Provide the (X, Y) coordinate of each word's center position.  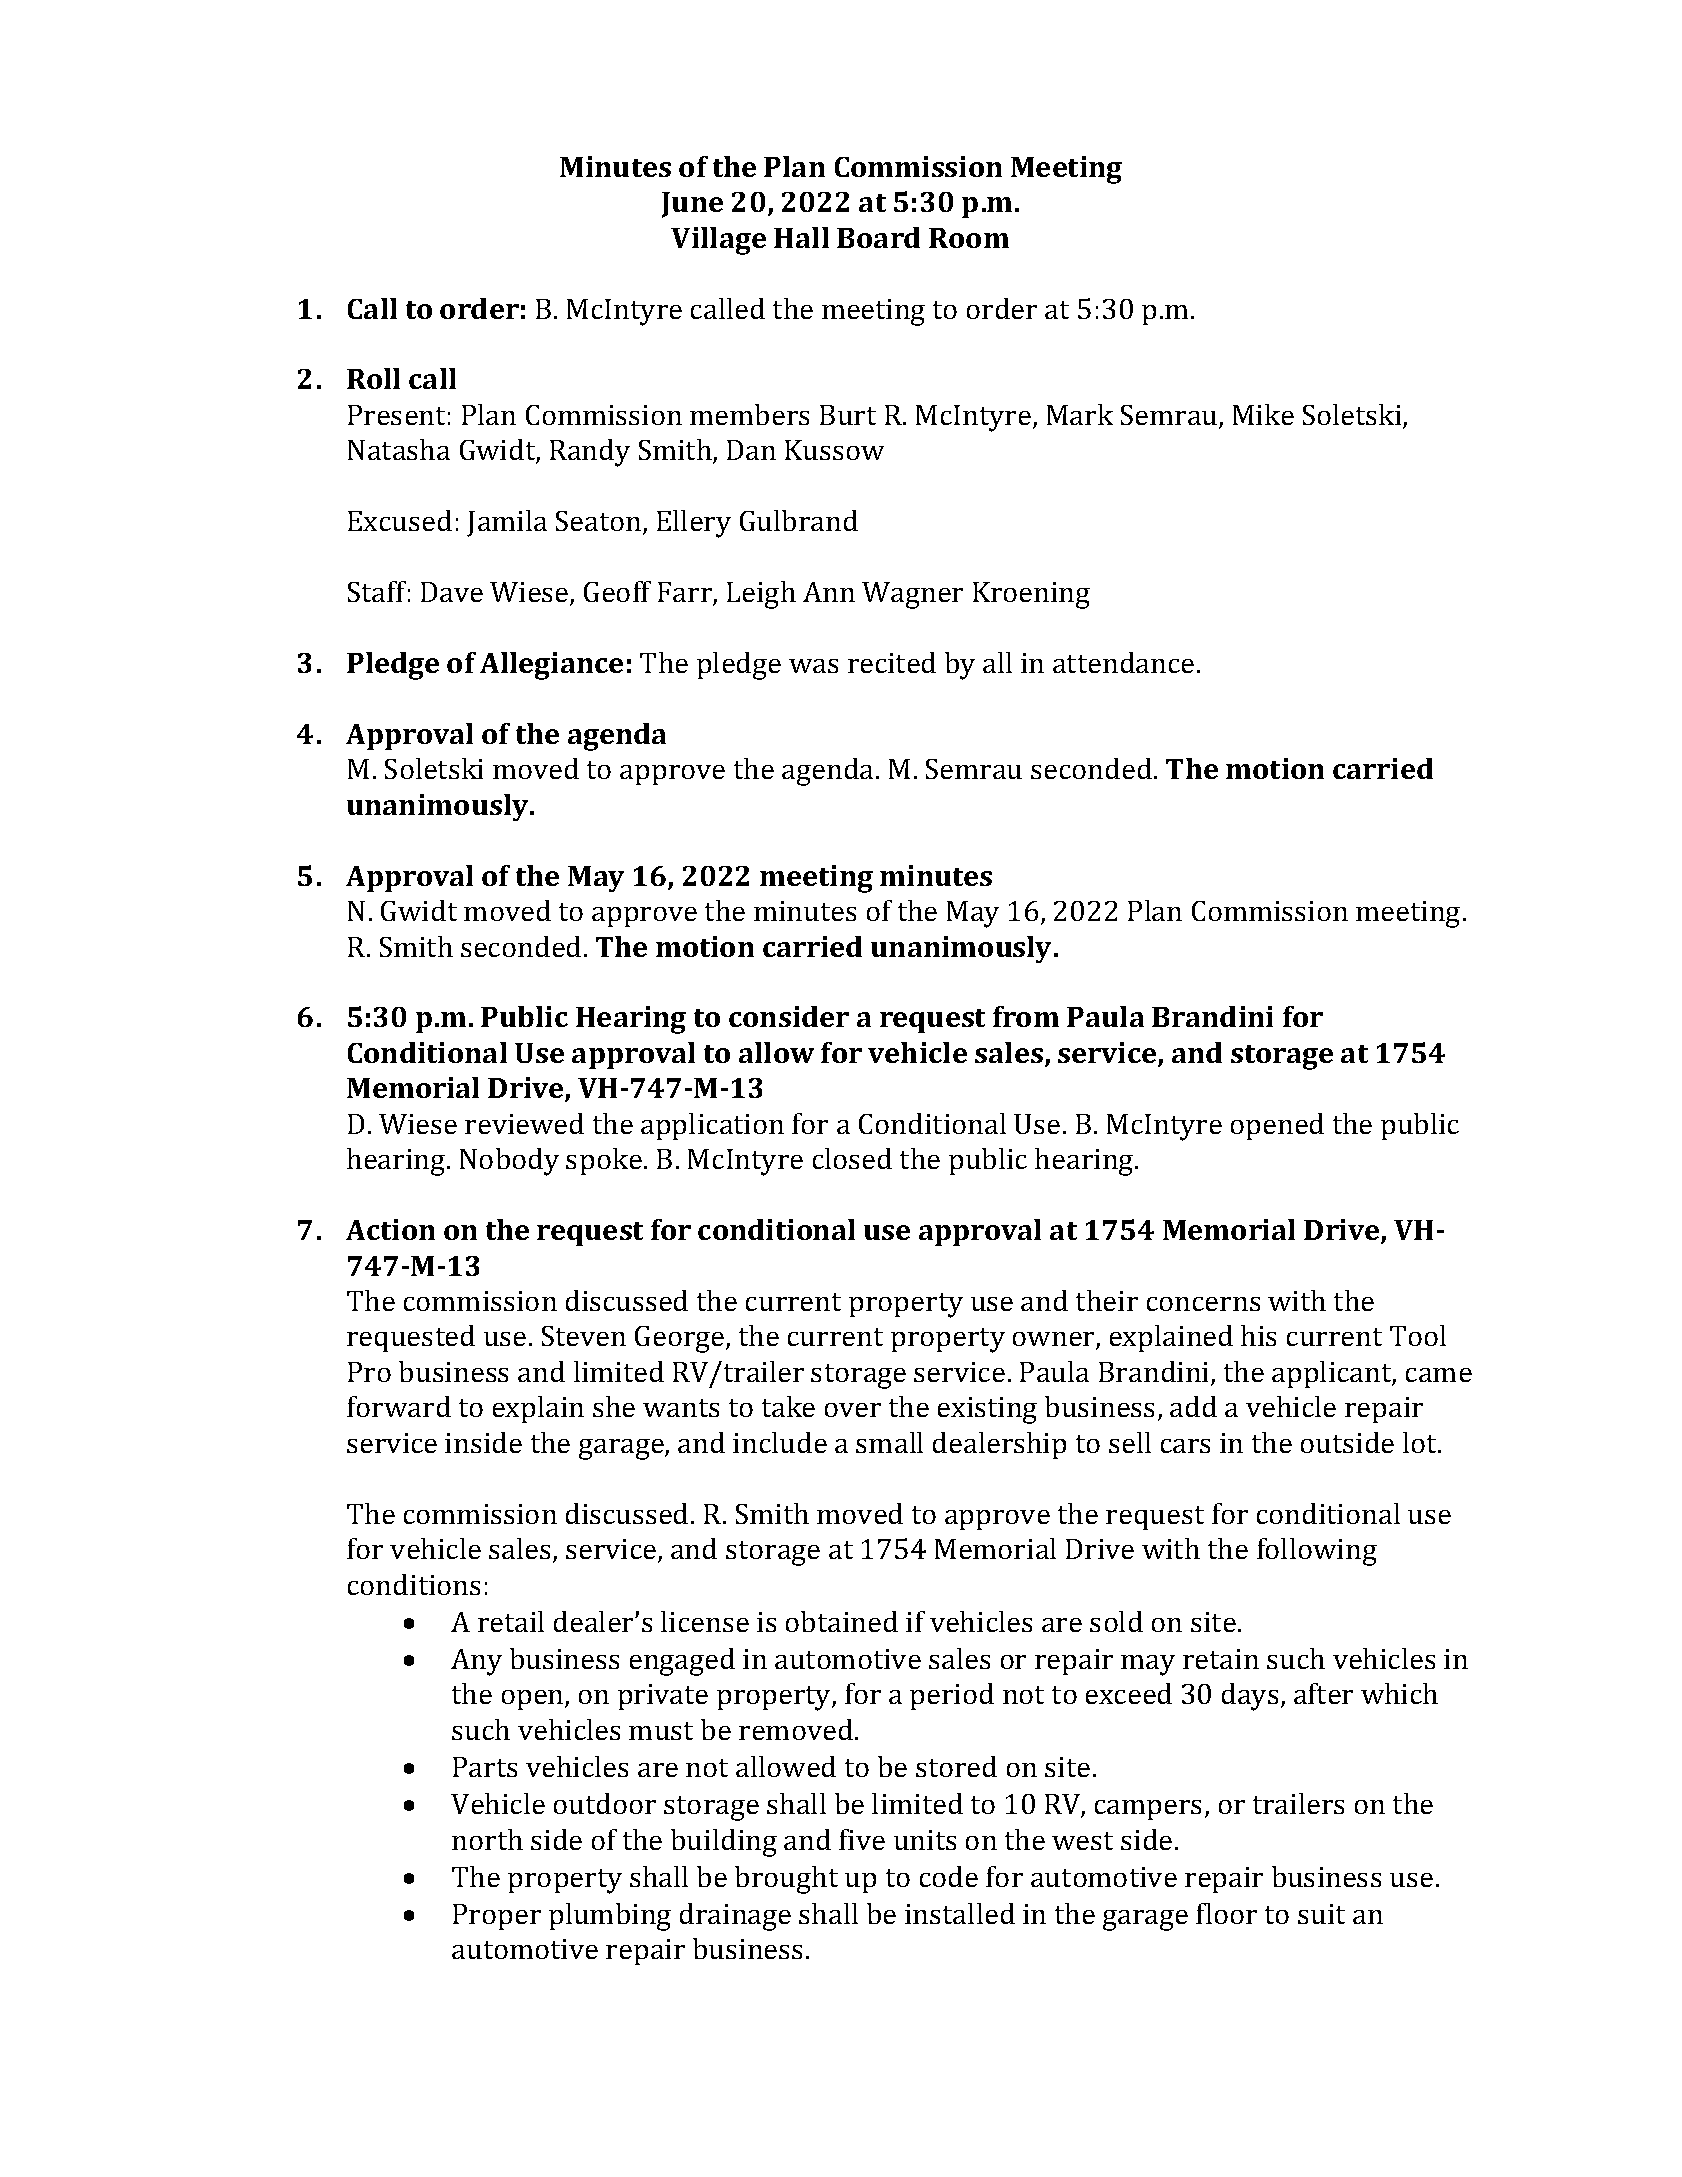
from (1026, 1016)
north (487, 1839)
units (925, 1840)
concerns (1203, 1304)
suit (1321, 1914)
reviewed (524, 1123)
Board (878, 237)
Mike (1263, 414)
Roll (373, 378)
